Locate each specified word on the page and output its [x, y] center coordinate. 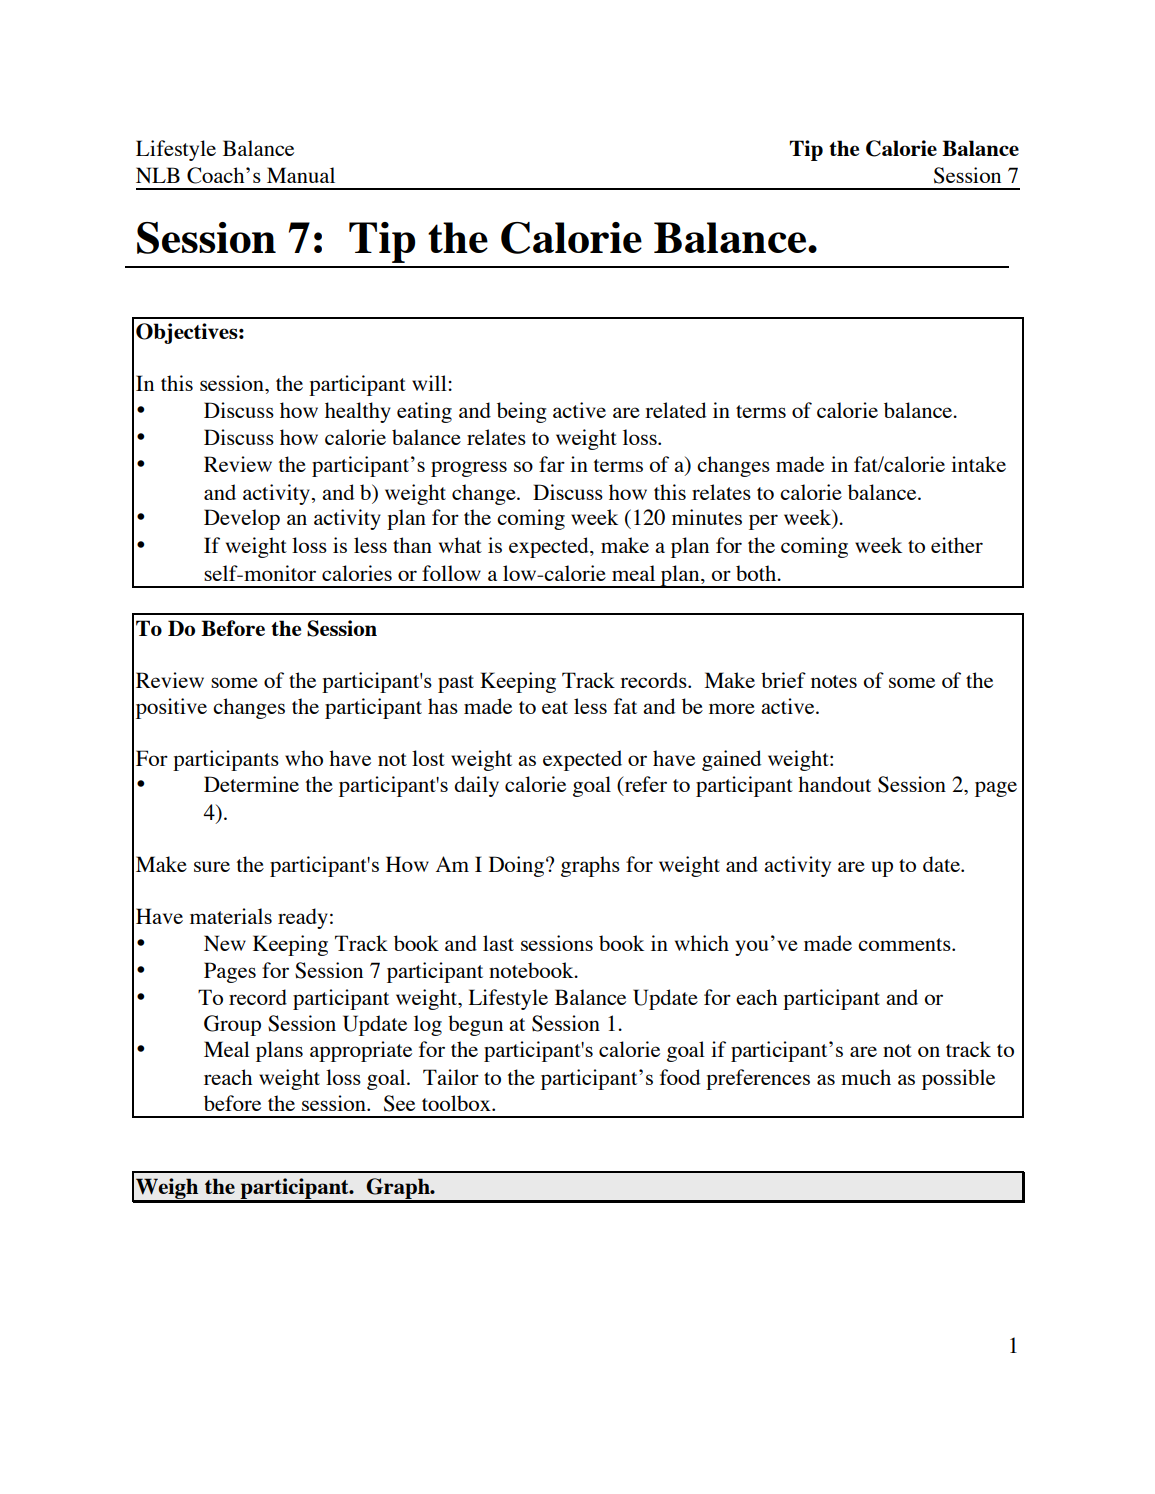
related [676, 410]
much [866, 1077]
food [680, 1077]
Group [232, 1025]
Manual [301, 175]
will [430, 383]
